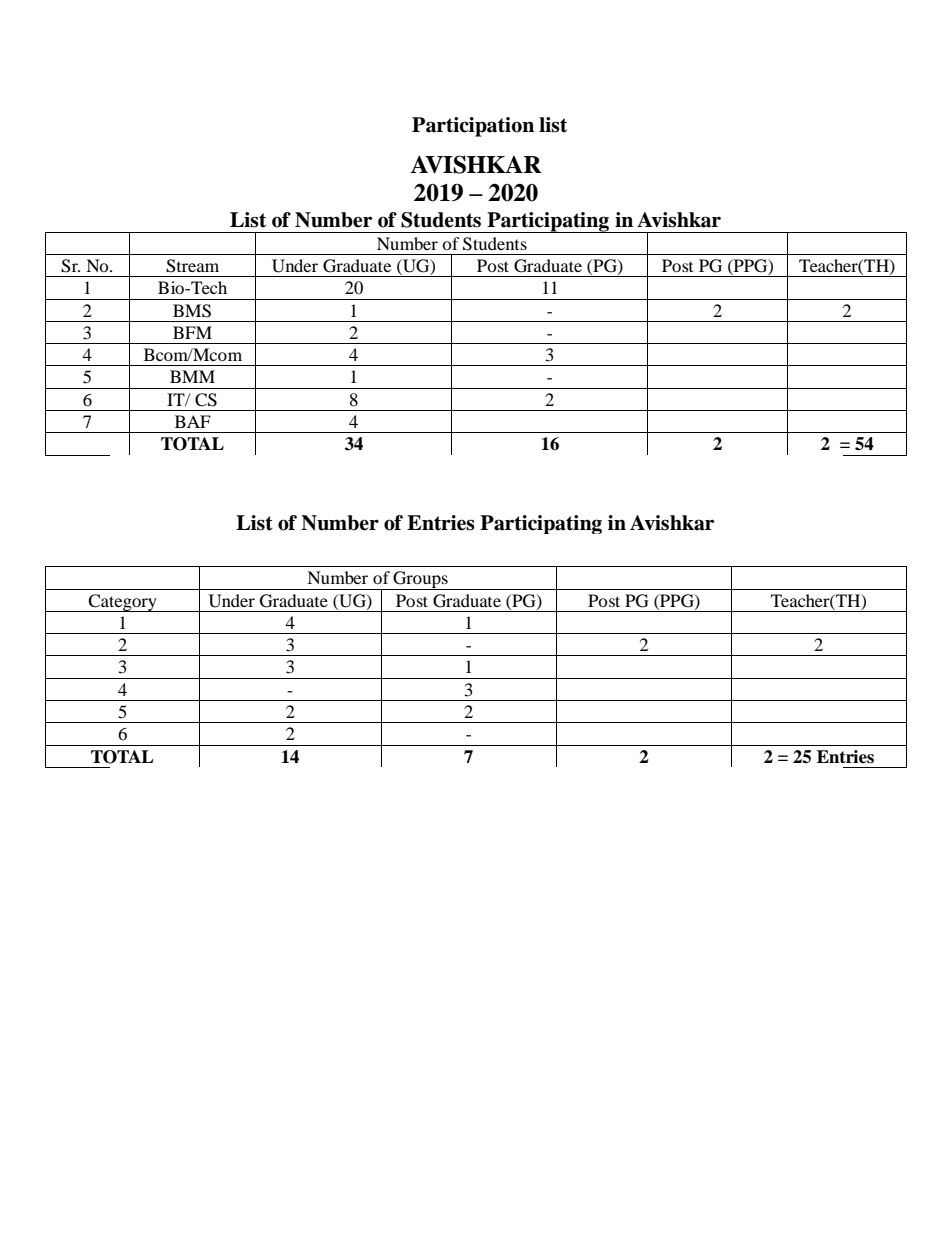 The height and width of the page is (1233, 952). Describe the element at coordinates (192, 266) in the page. I see `Stream` at that location.
